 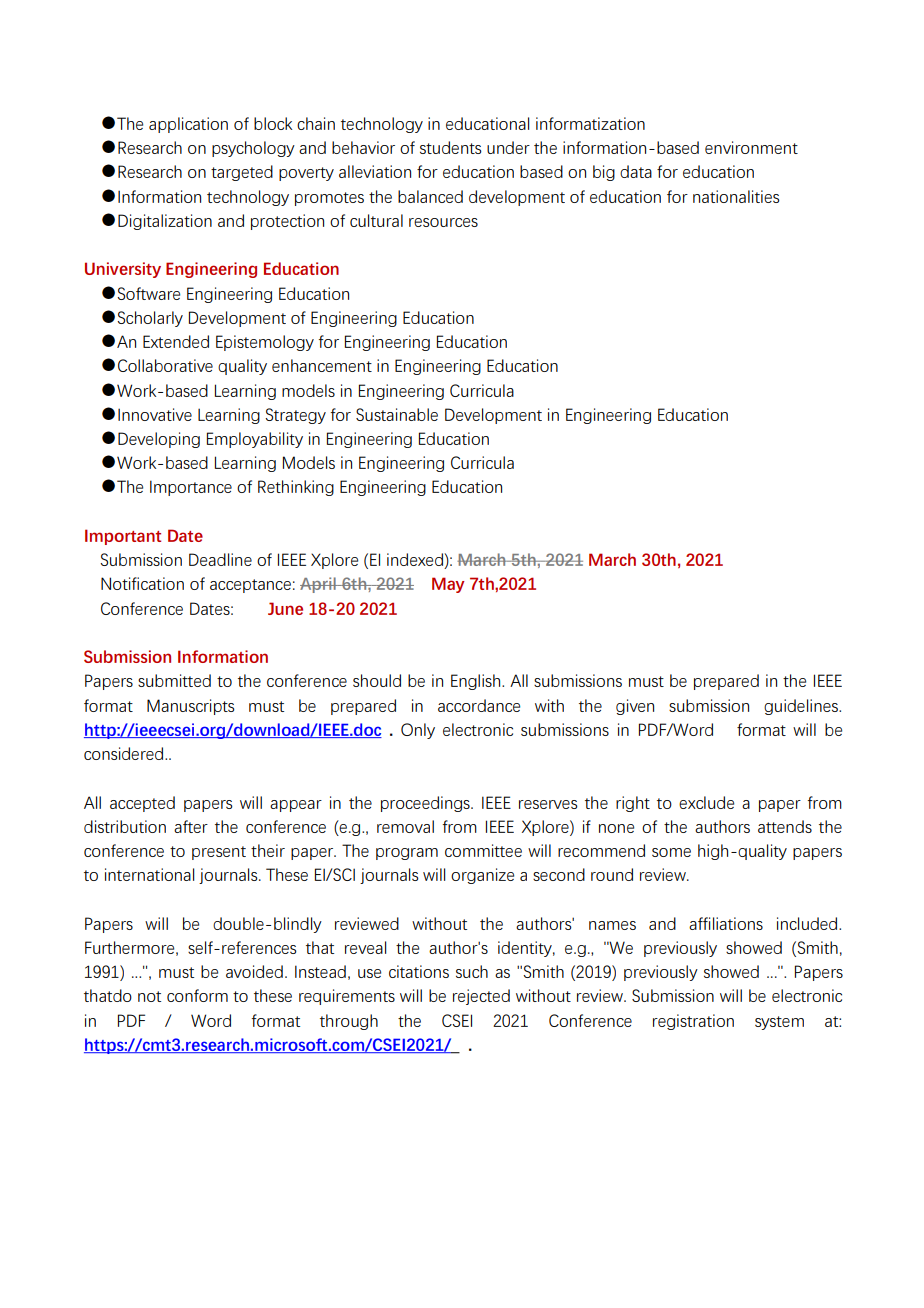 I want to click on Developing, so click(x=159, y=440).
